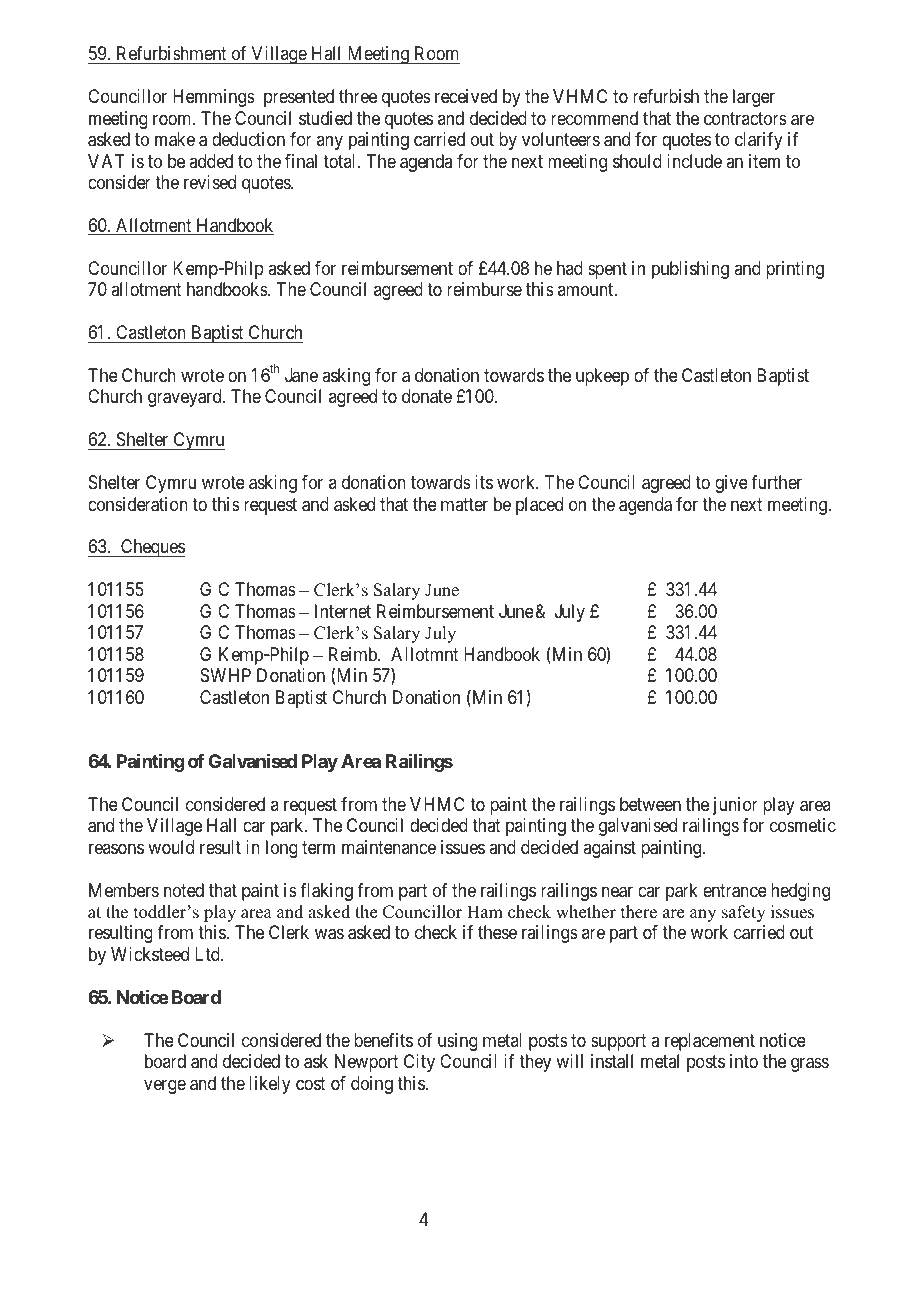 The width and height of the screenshot is (924, 1308). I want to click on donate, so click(427, 396).
